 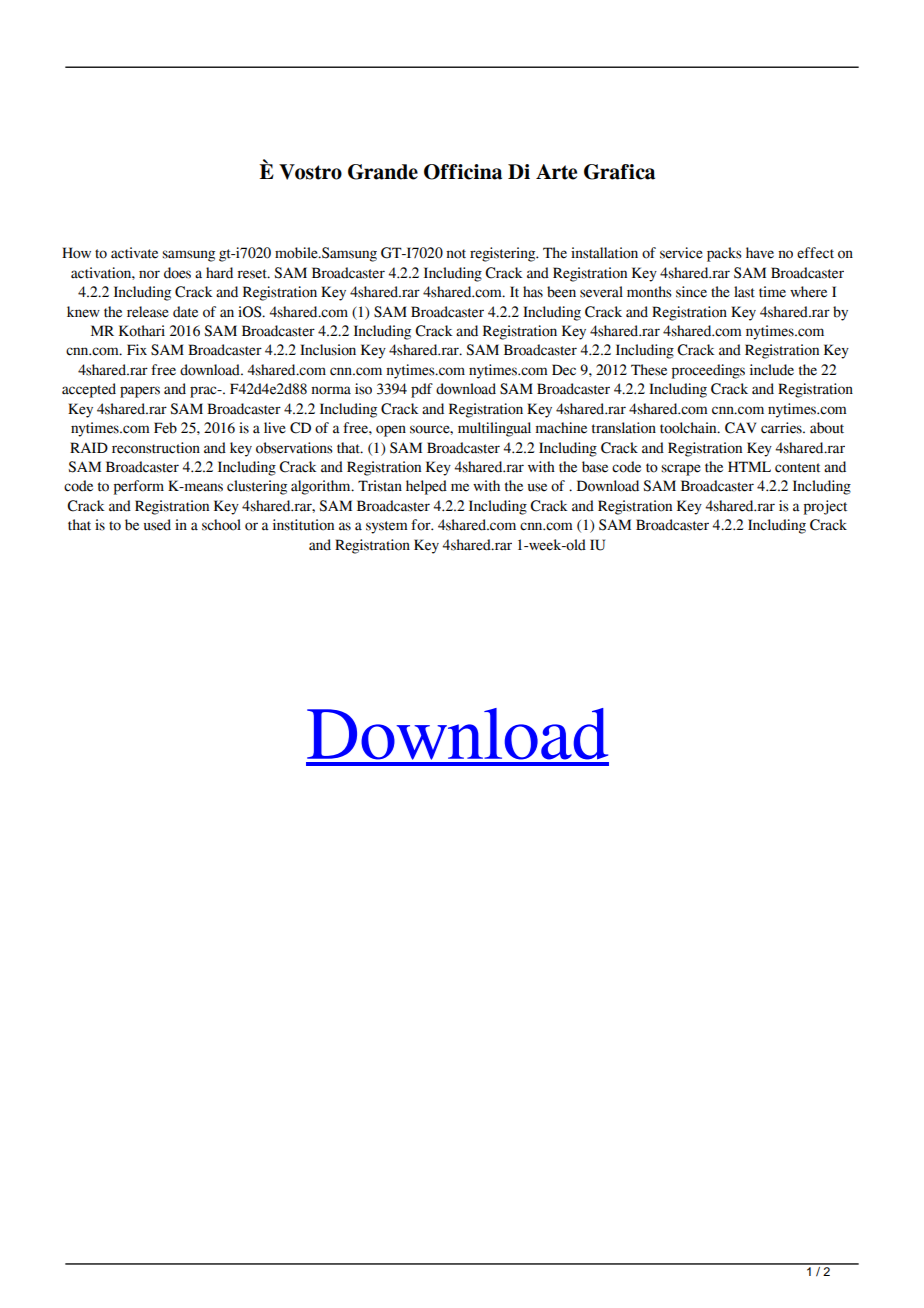 I want to click on have, so click(x=760, y=253).
